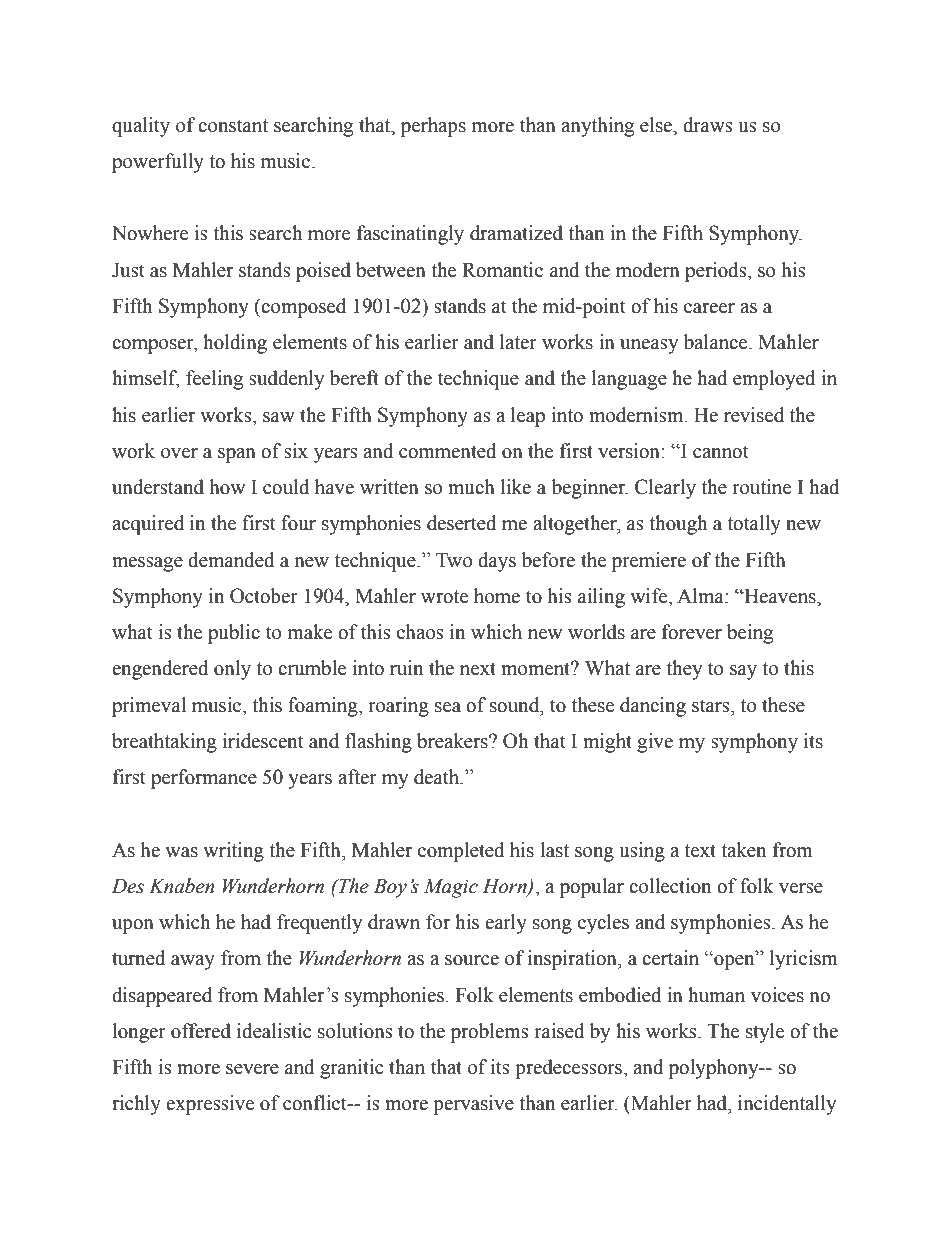 The image size is (952, 1233). What do you see at coordinates (721, 452) in the screenshot?
I see `cannot` at bounding box center [721, 452].
